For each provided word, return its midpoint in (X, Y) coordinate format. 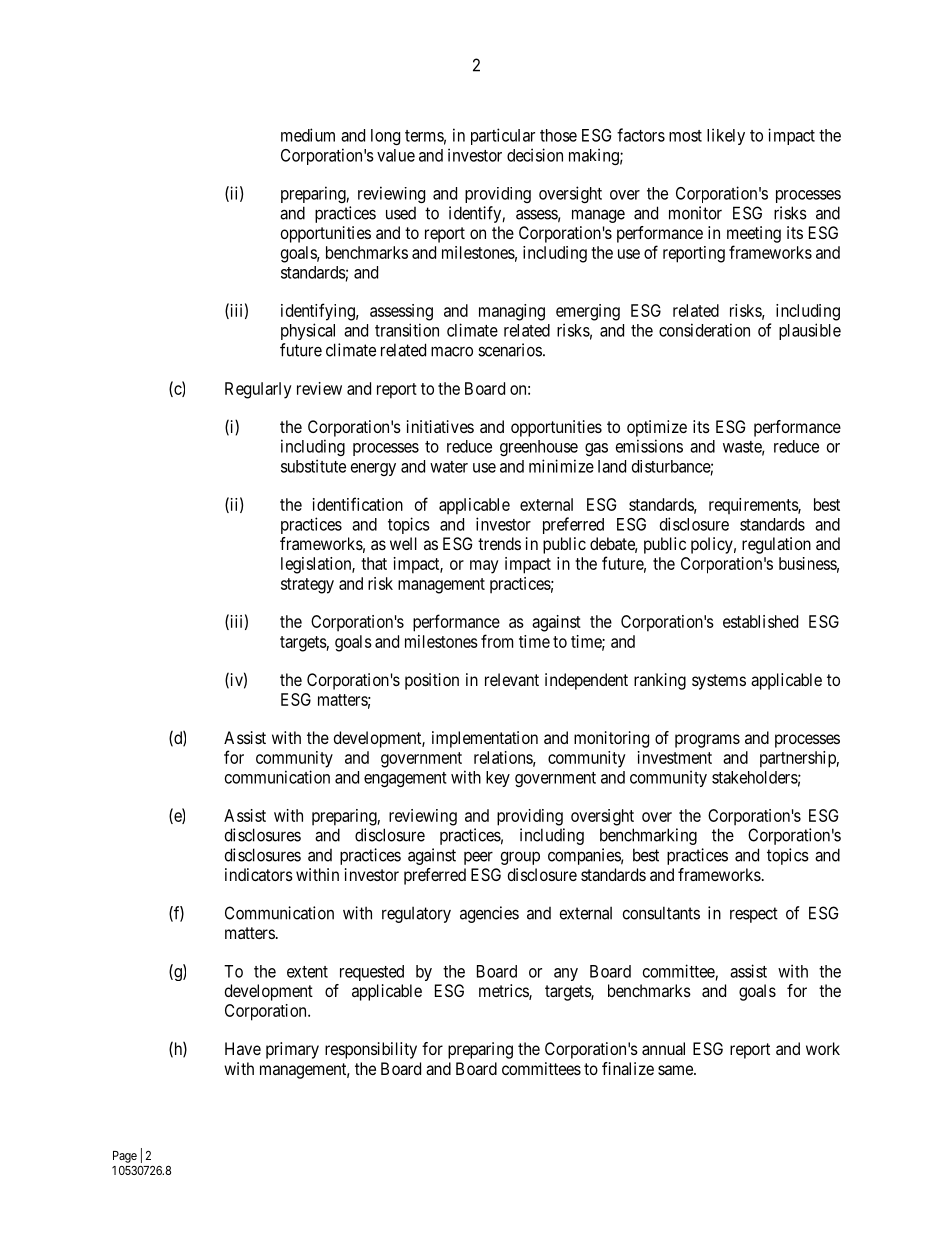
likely (726, 136)
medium (308, 135)
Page (125, 1157)
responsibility (371, 1050)
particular (503, 136)
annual (663, 1048)
